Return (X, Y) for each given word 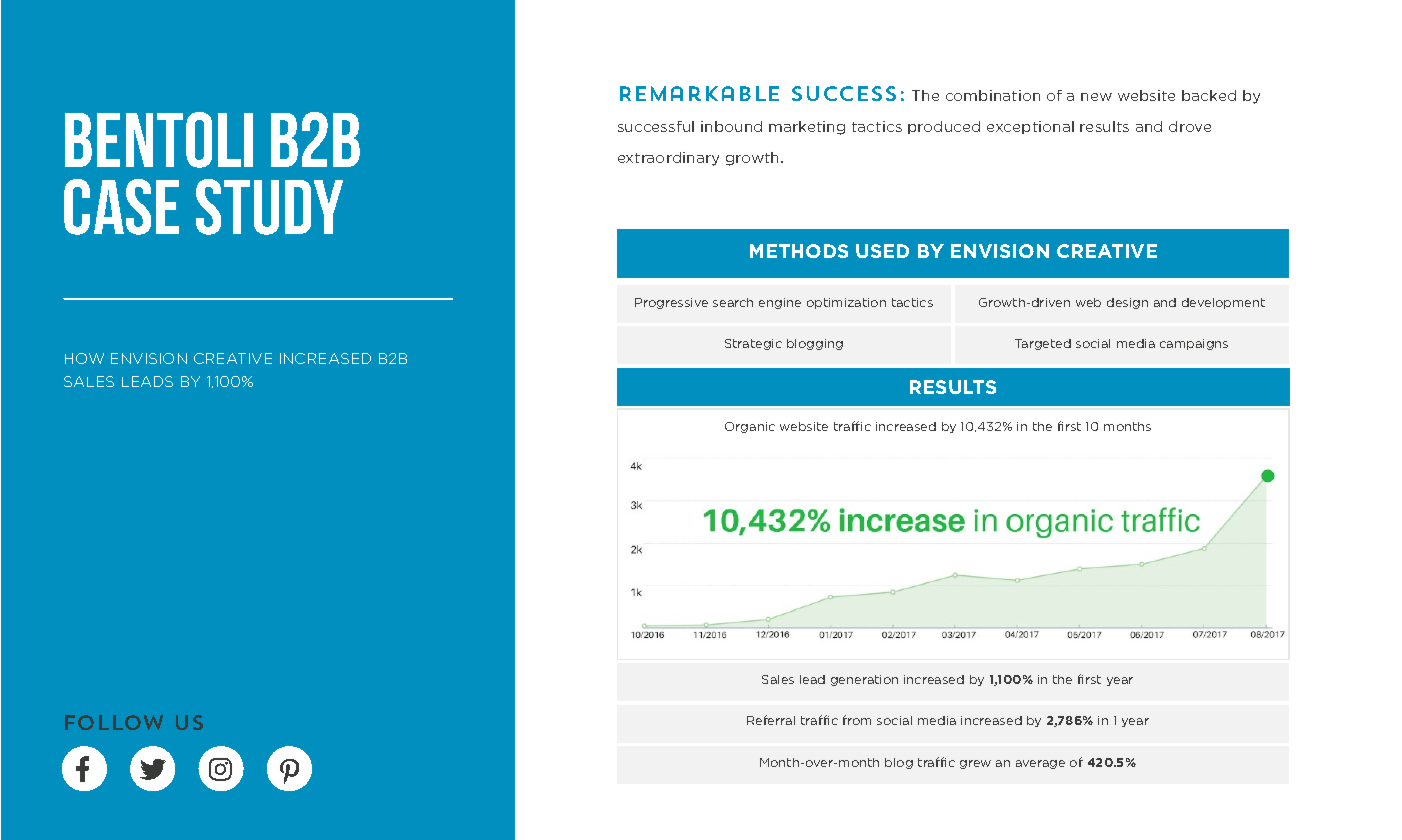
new (1096, 97)
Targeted (1043, 344)
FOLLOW (114, 722)
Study (269, 207)
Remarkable (699, 93)
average (1040, 764)
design (1127, 303)
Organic (750, 427)
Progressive (671, 303)
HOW (84, 358)
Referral (771, 720)
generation (864, 680)
